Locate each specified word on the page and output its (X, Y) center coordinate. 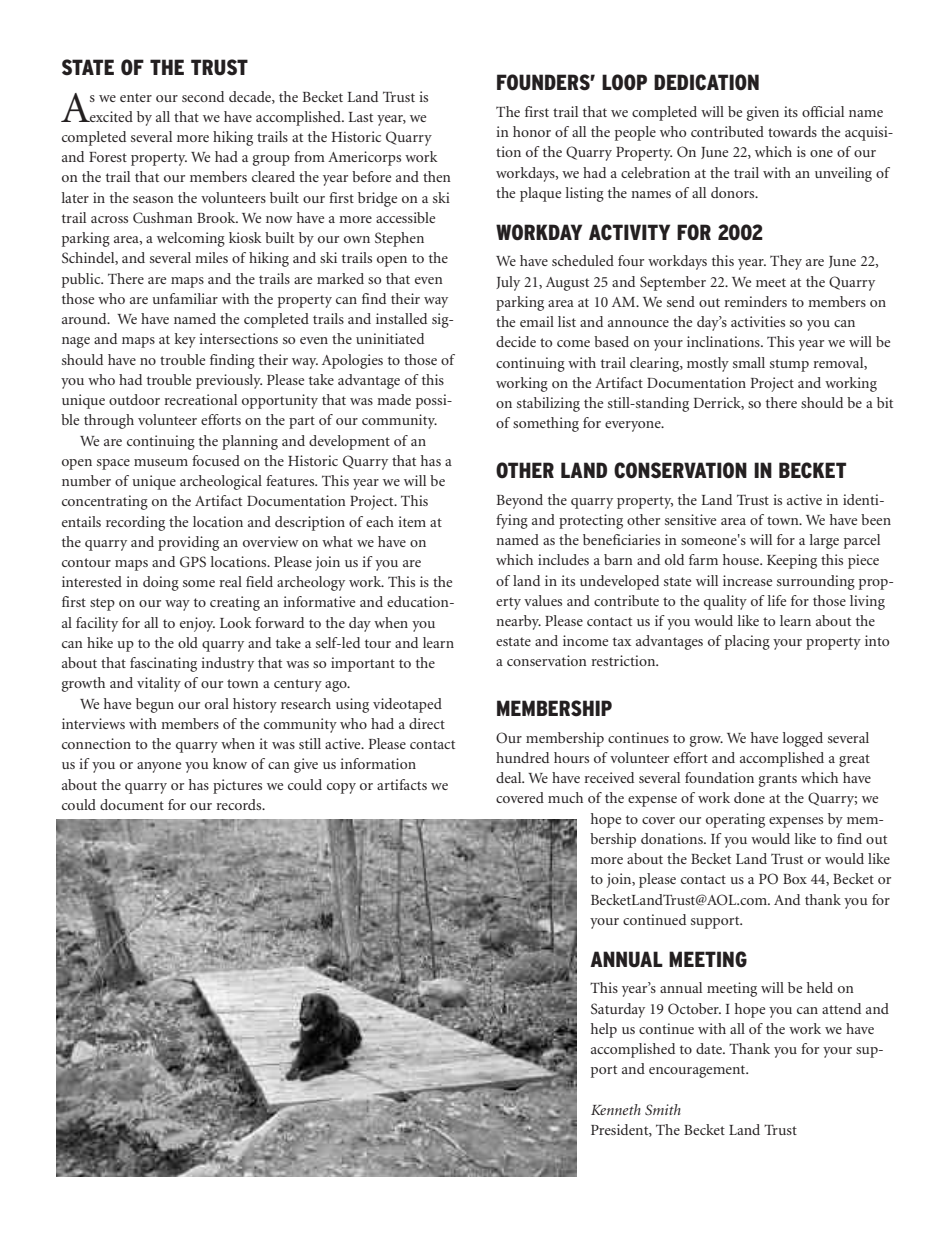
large (824, 541)
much (565, 797)
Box (795, 879)
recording (135, 523)
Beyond (520, 501)
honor (532, 131)
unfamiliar (185, 298)
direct (427, 723)
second (203, 96)
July (508, 283)
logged (803, 739)
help (604, 1030)
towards (792, 131)
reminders (755, 301)
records (240, 804)
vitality (159, 684)
